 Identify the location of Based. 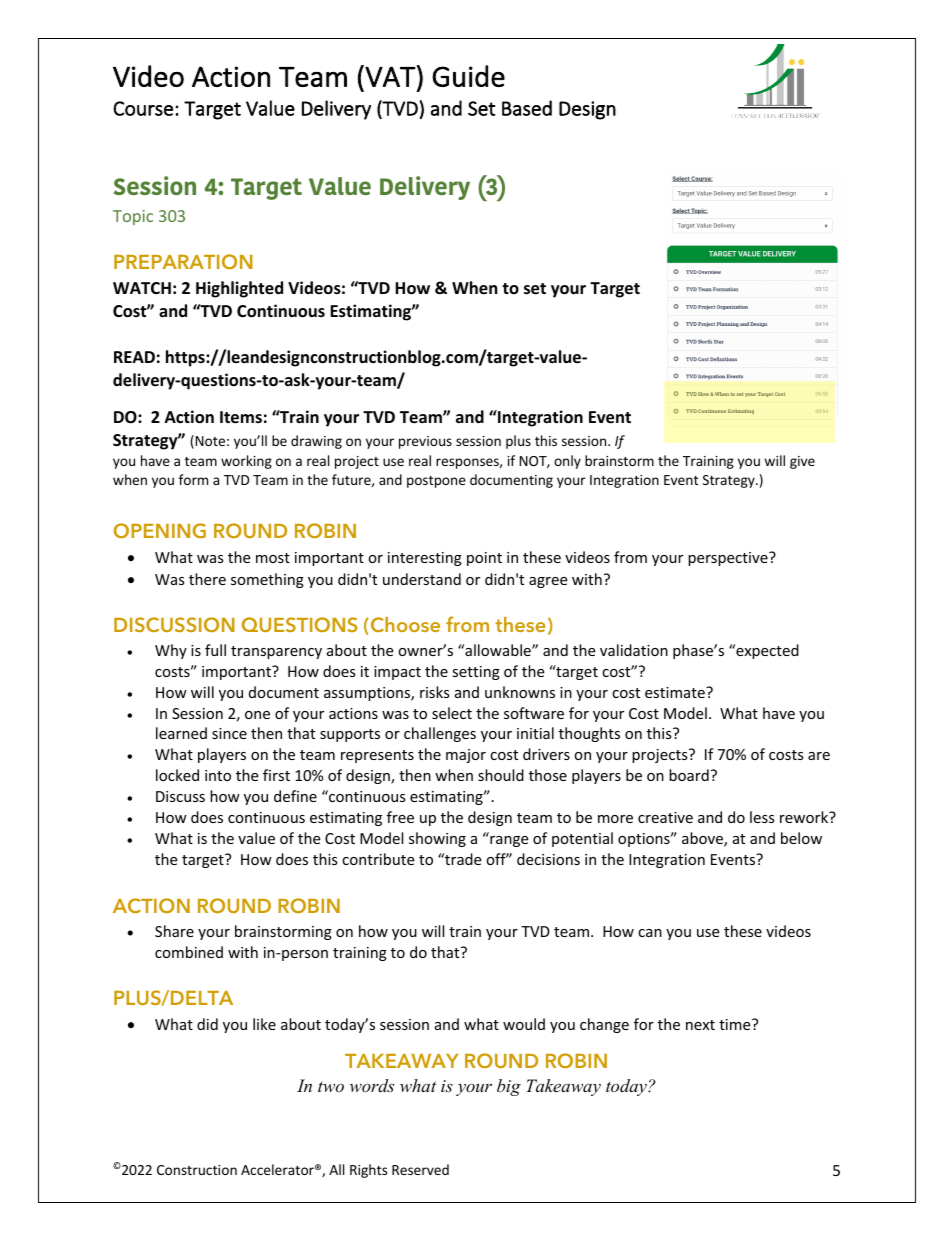
(527, 108).
